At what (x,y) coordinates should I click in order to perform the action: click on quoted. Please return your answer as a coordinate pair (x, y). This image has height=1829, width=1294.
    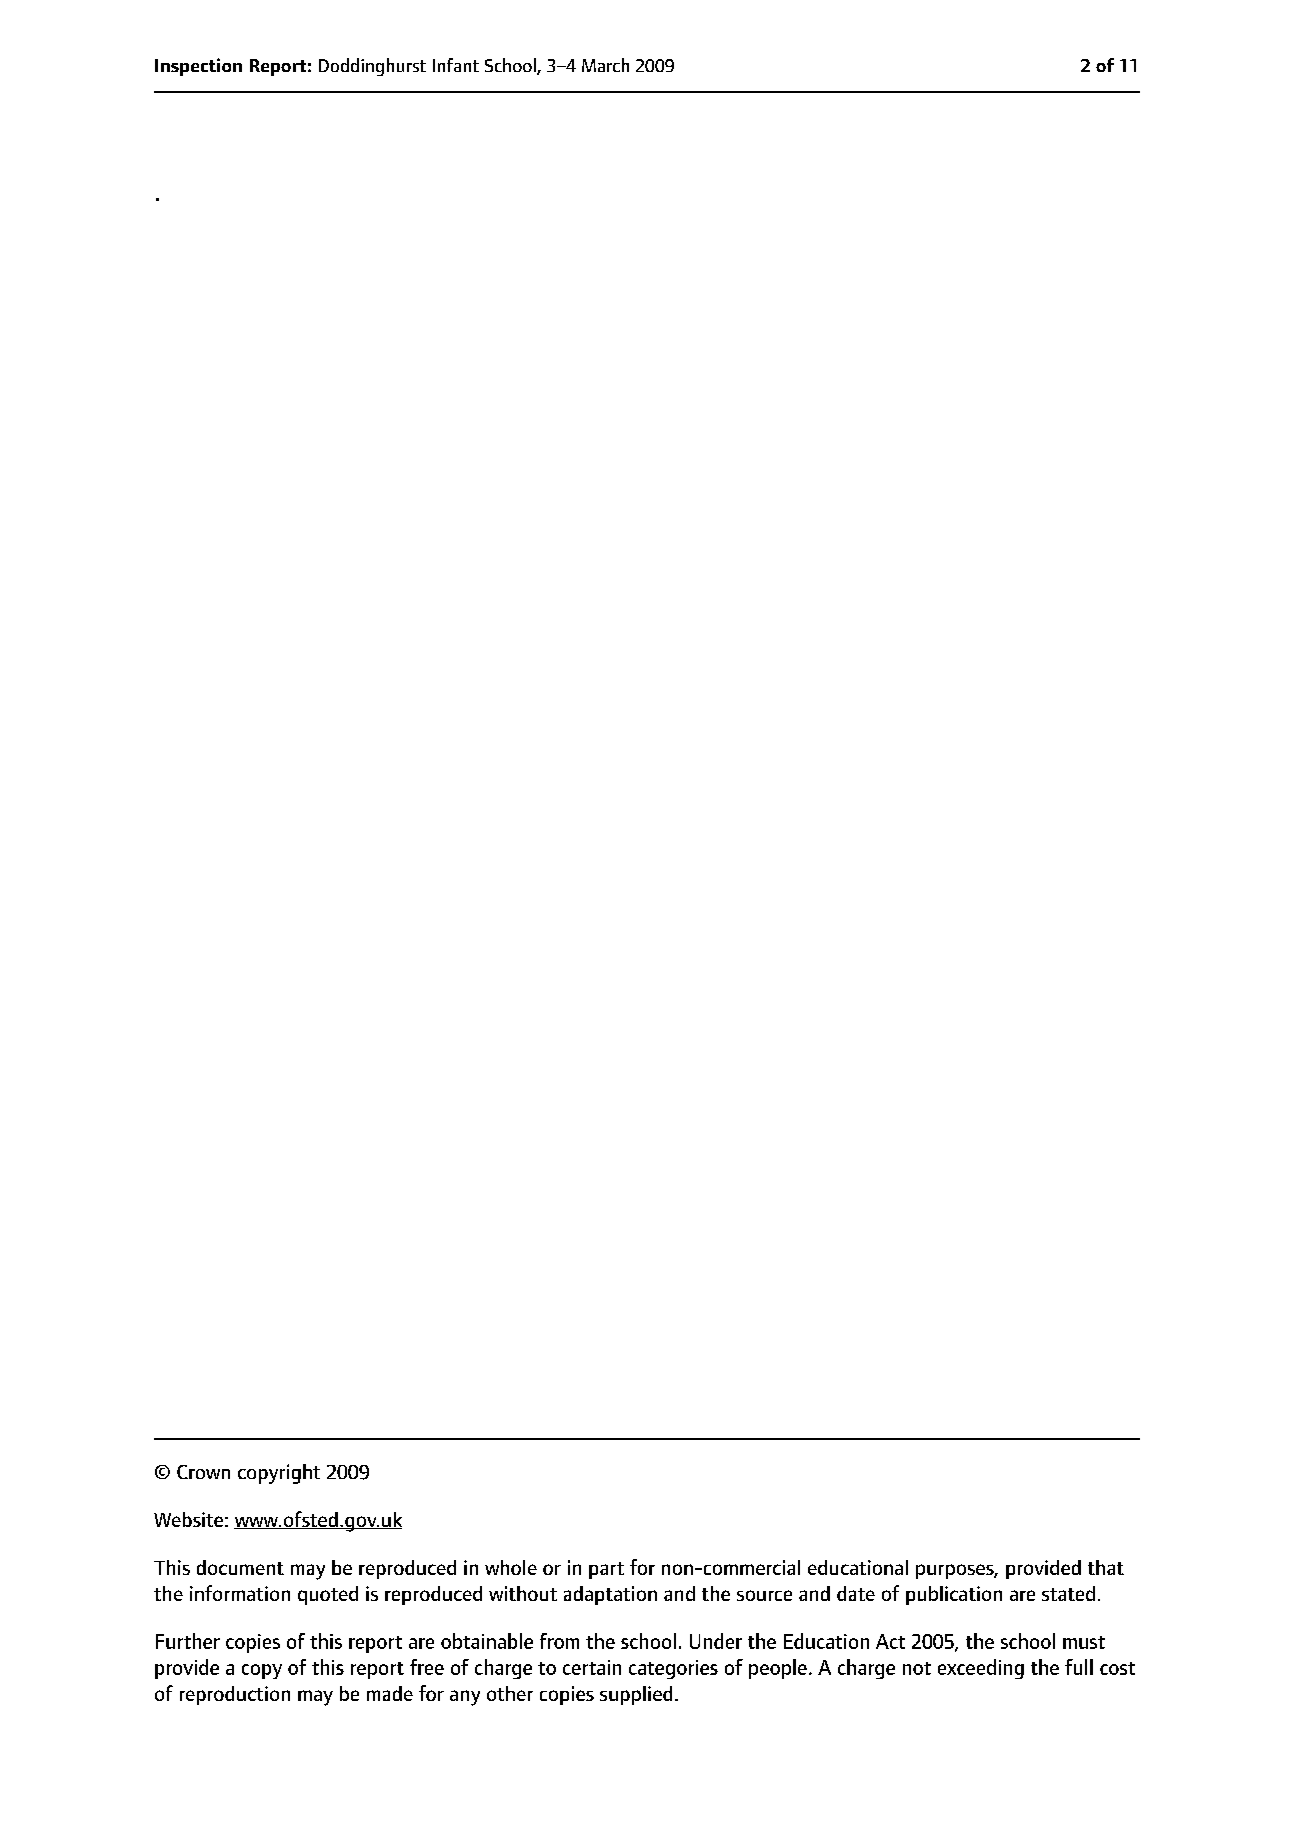
    Looking at the image, I should click on (328, 1595).
